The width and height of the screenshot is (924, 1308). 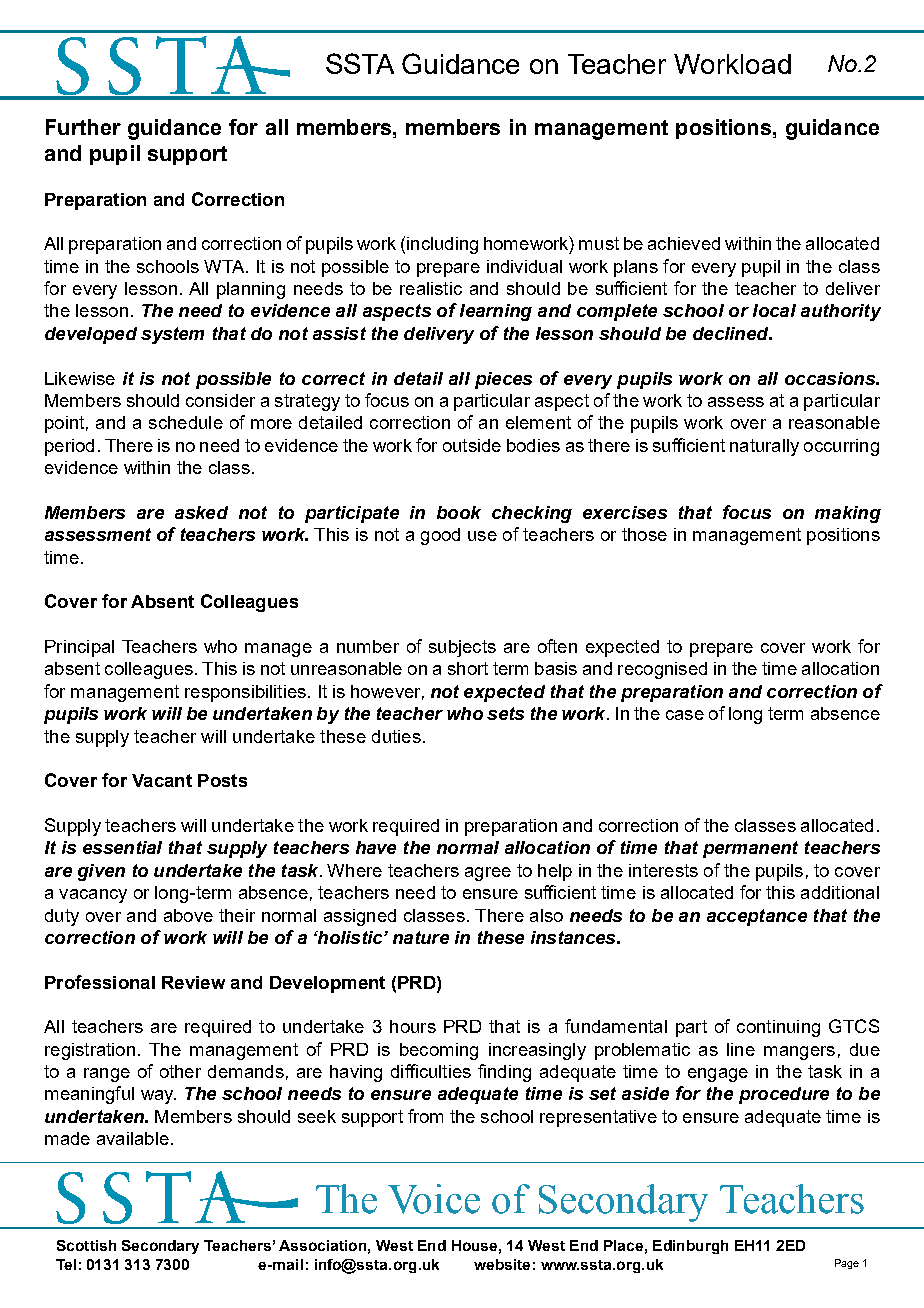 What do you see at coordinates (86, 1245) in the screenshot?
I see `Scottish` at bounding box center [86, 1245].
